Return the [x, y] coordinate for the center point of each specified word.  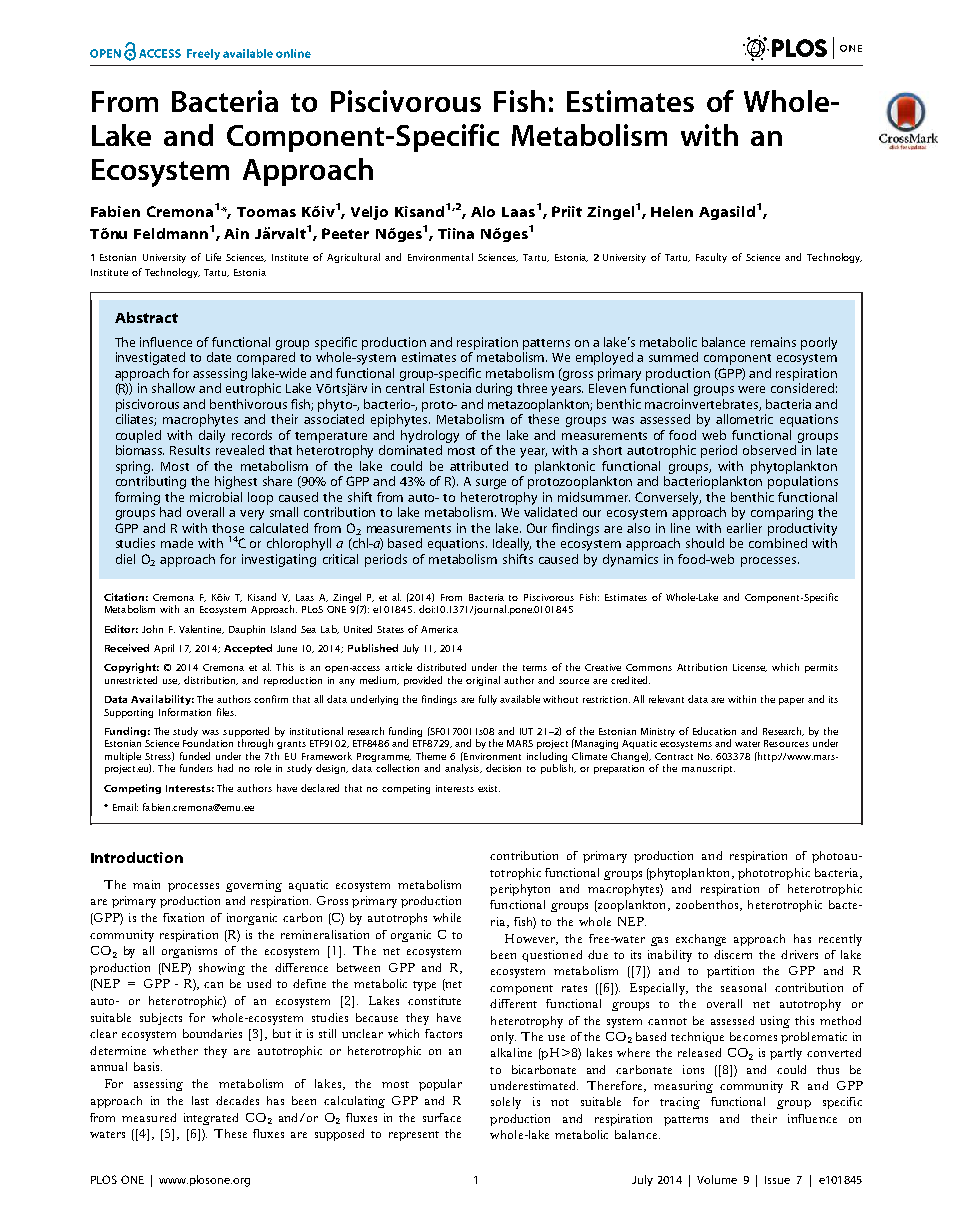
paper [791, 701]
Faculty [711, 258]
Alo [483, 211]
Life [213, 257]
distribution [211, 680]
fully [488, 700]
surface [442, 1117]
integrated [211, 1119]
